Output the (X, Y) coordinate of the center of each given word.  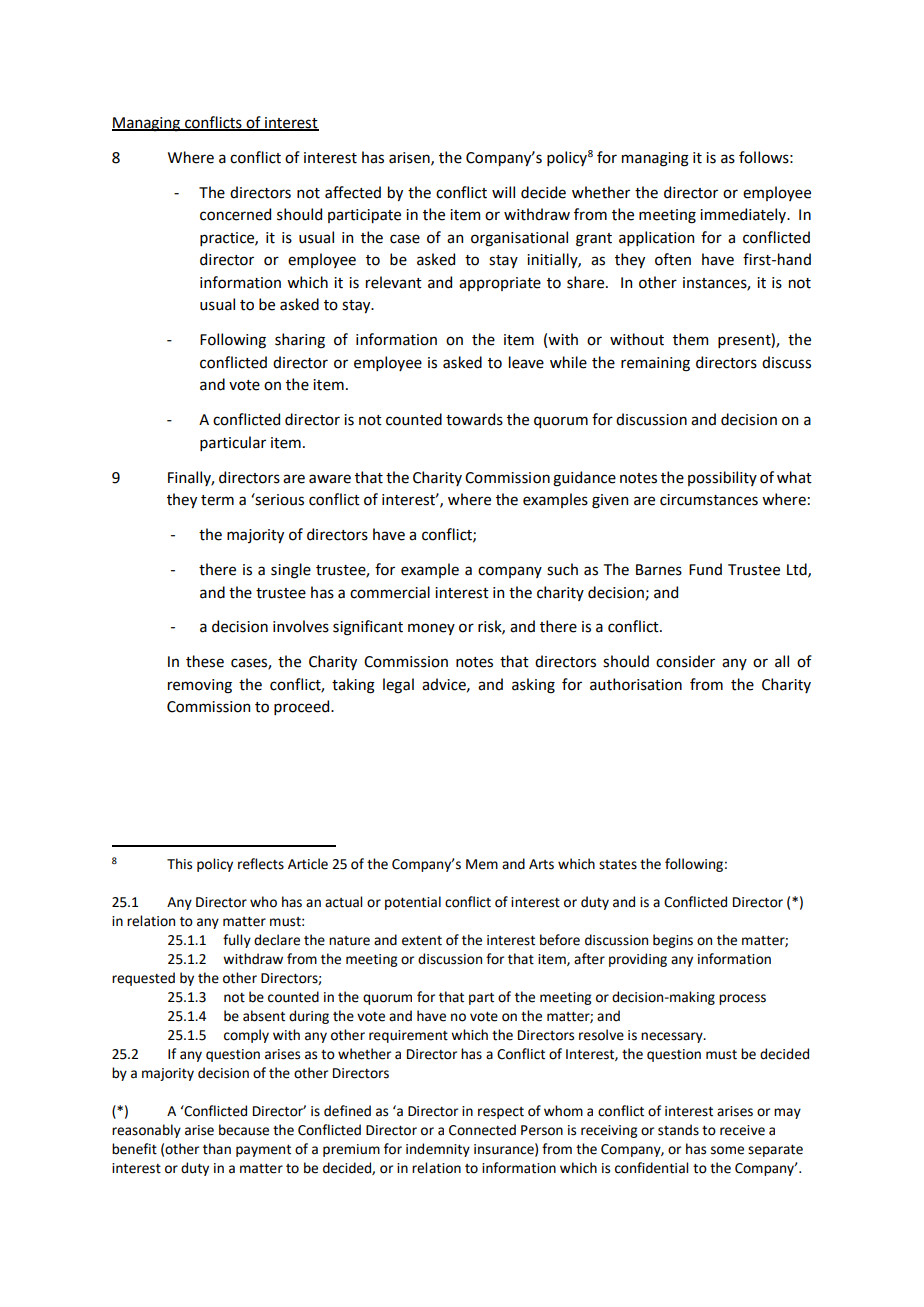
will (503, 192)
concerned (235, 214)
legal (398, 686)
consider (685, 661)
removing (200, 686)
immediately (744, 215)
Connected (482, 1130)
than (217, 1149)
